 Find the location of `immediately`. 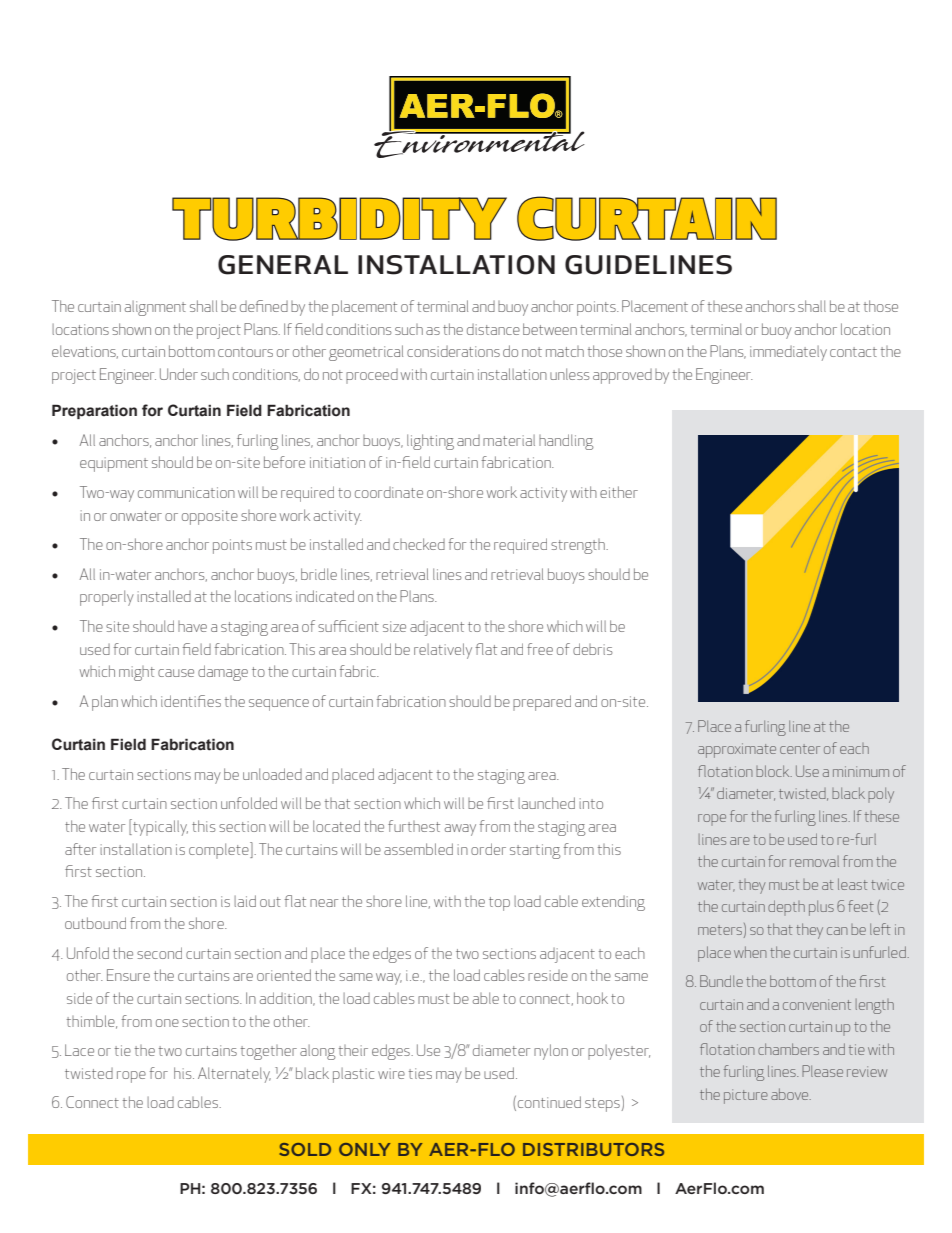

immediately is located at coordinates (788, 353).
